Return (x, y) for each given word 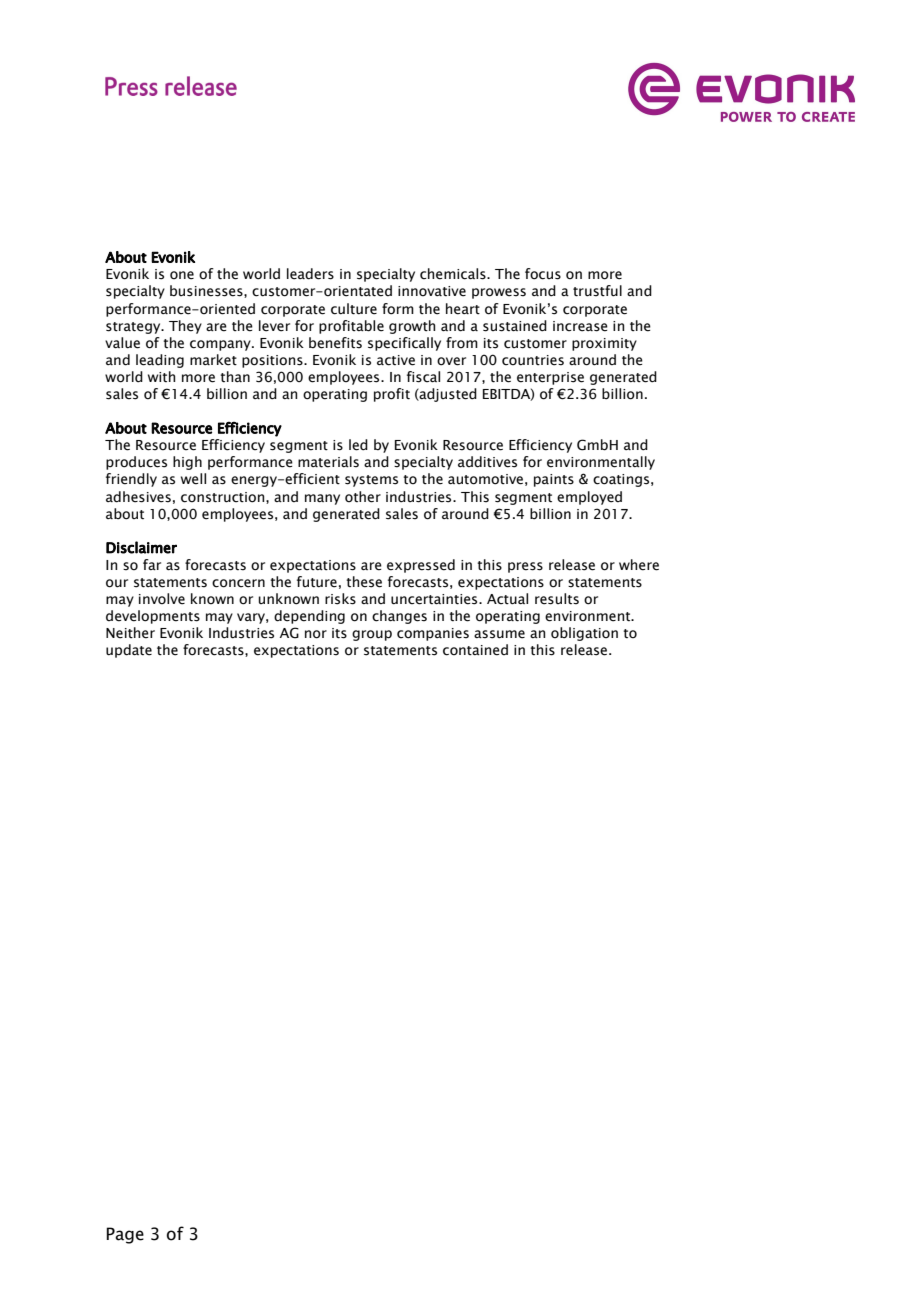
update (129, 651)
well (193, 479)
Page (125, 1235)
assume (499, 634)
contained (475, 650)
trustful (597, 291)
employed (589, 498)
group (372, 635)
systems (371, 481)
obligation (584, 634)
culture (354, 309)
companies (433, 634)
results (557, 599)
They (185, 327)
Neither (130, 633)
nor (316, 634)
